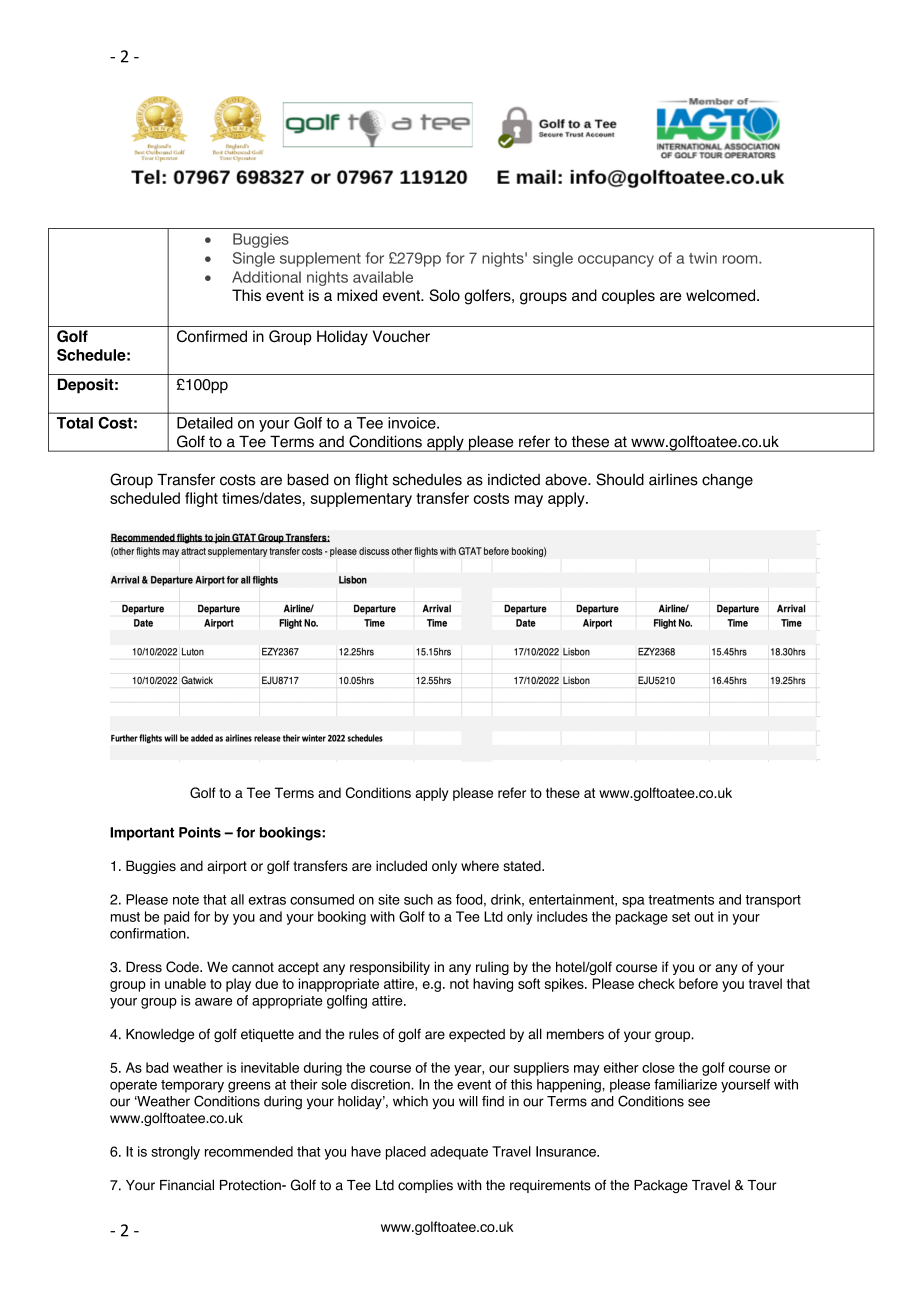  Describe the element at coordinates (205, 423) in the screenshot. I see `Detailed` at that location.
